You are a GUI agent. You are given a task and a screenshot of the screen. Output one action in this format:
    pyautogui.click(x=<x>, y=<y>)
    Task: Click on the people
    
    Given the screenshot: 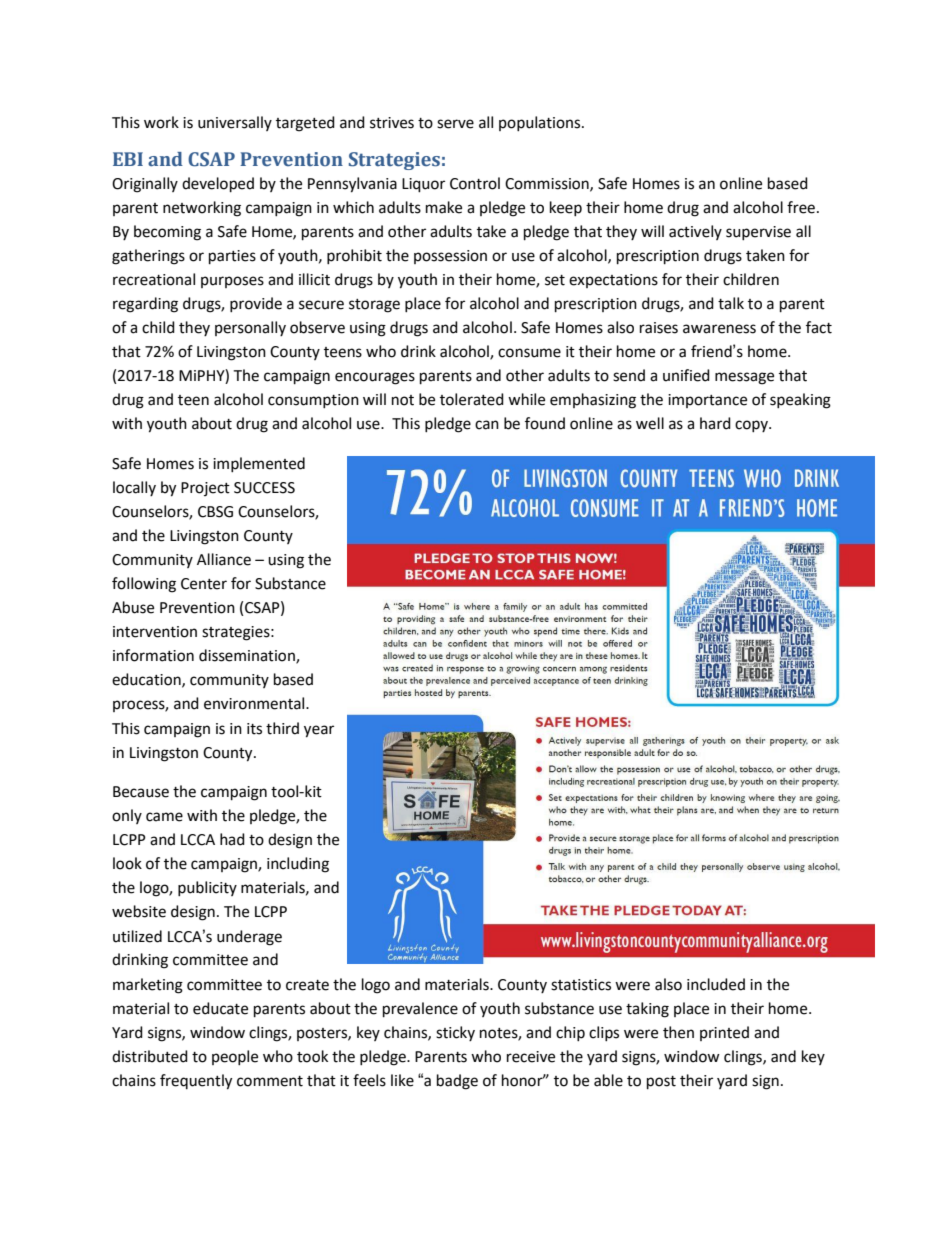 What is the action you would take?
    pyautogui.click(x=235, y=1057)
